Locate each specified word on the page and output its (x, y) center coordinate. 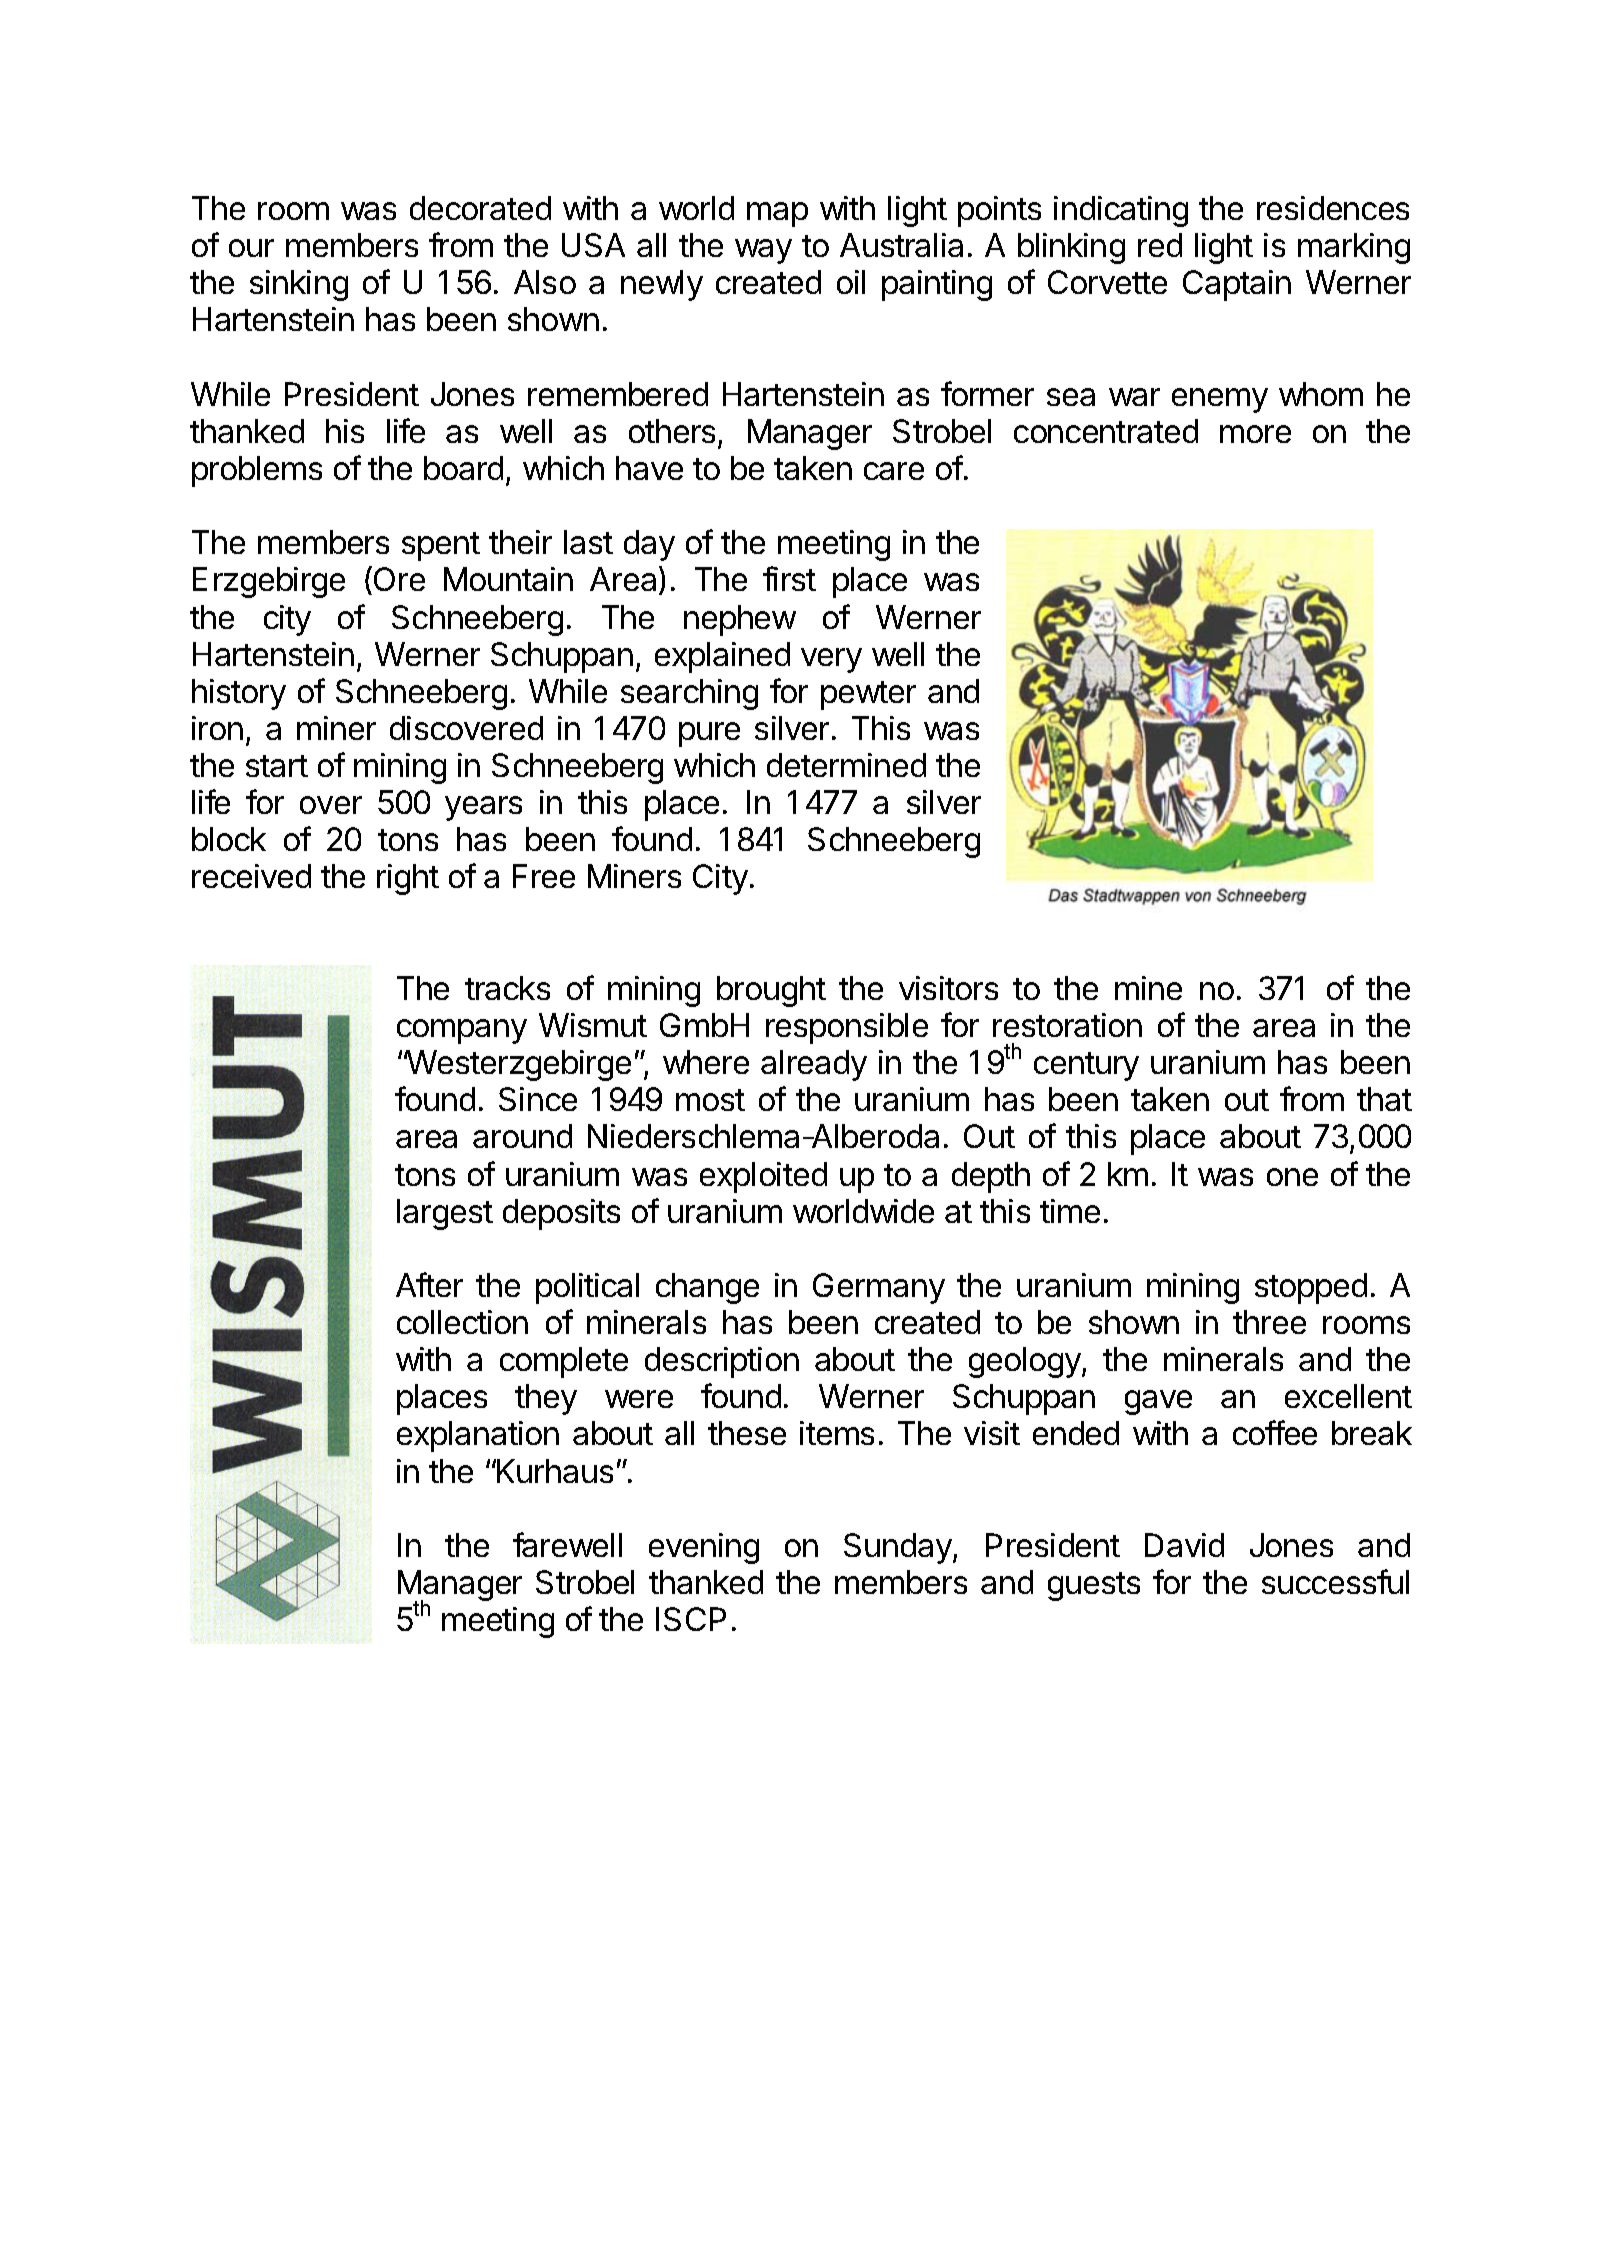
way (763, 251)
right (408, 879)
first (789, 578)
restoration (1067, 1025)
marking (1354, 248)
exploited (763, 1177)
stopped (1311, 1288)
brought (771, 991)
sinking (299, 285)
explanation (478, 1436)
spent (441, 546)
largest (445, 1214)
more (1255, 434)
